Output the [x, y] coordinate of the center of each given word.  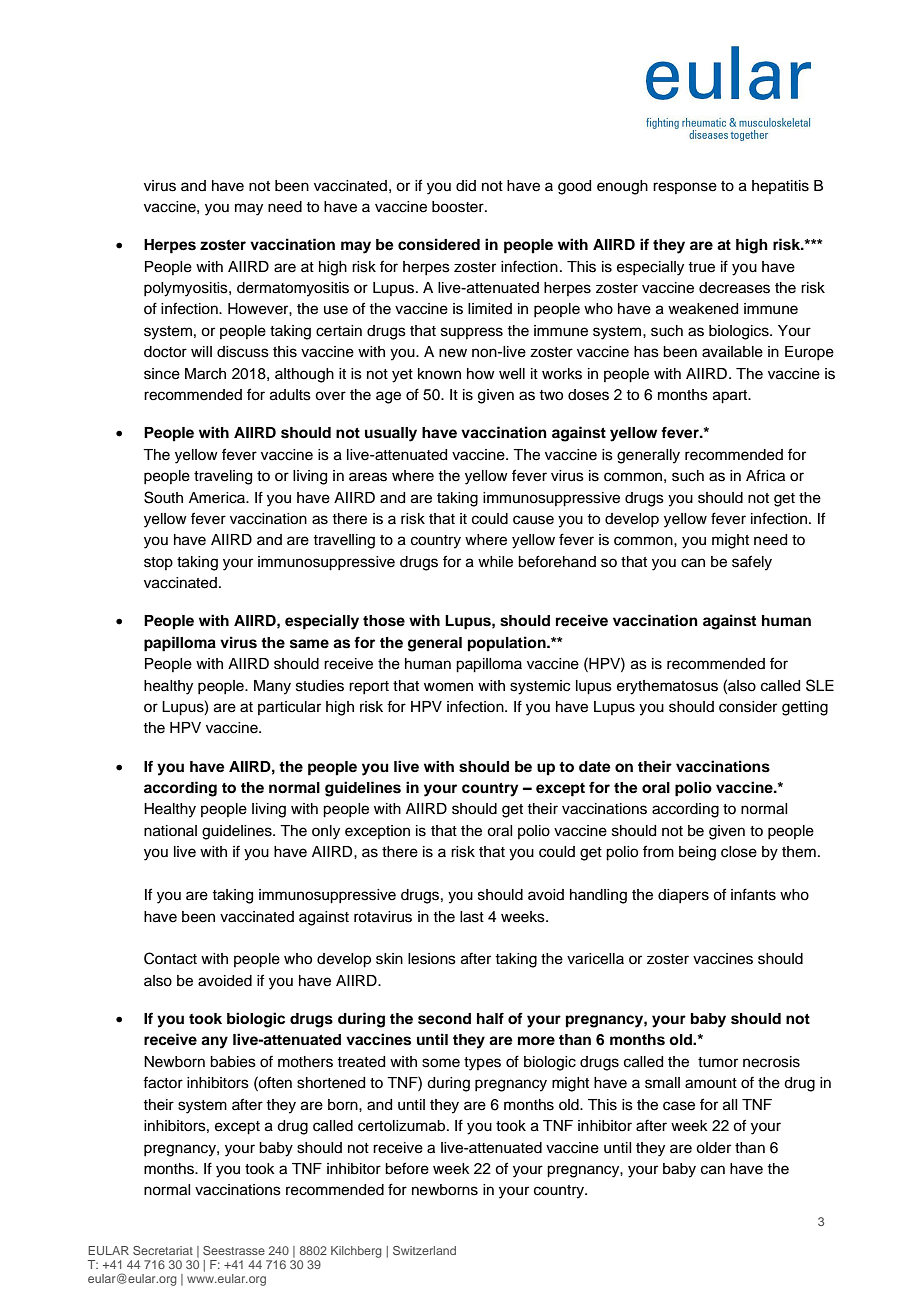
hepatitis [780, 187]
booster [459, 207]
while [495, 562]
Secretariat [163, 1250]
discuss [243, 352]
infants [753, 894]
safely [752, 563]
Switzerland [424, 1250]
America [218, 498]
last [472, 917]
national [170, 831]
